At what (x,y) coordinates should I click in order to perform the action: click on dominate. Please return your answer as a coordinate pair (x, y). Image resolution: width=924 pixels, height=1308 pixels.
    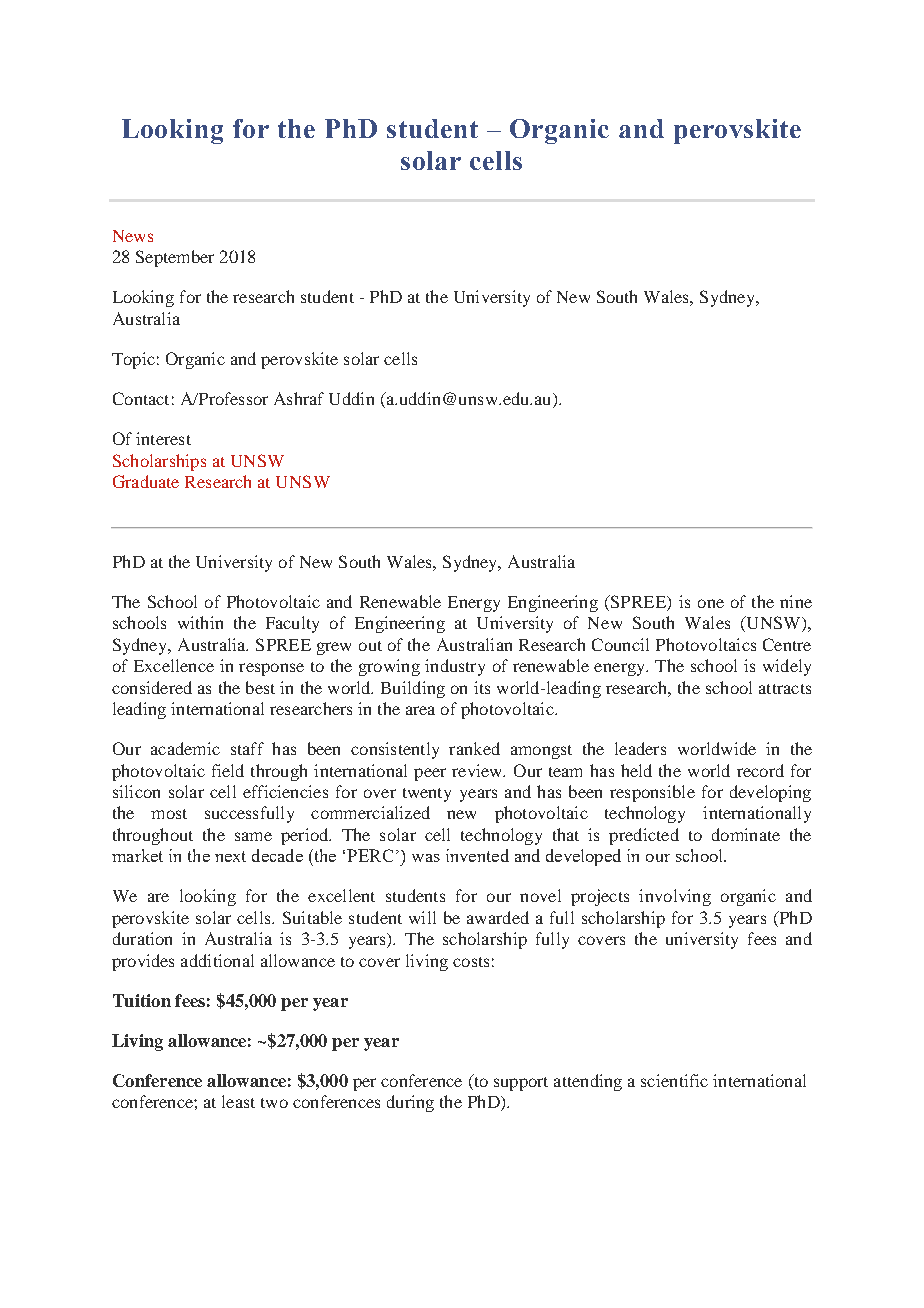
    Looking at the image, I should click on (746, 834).
